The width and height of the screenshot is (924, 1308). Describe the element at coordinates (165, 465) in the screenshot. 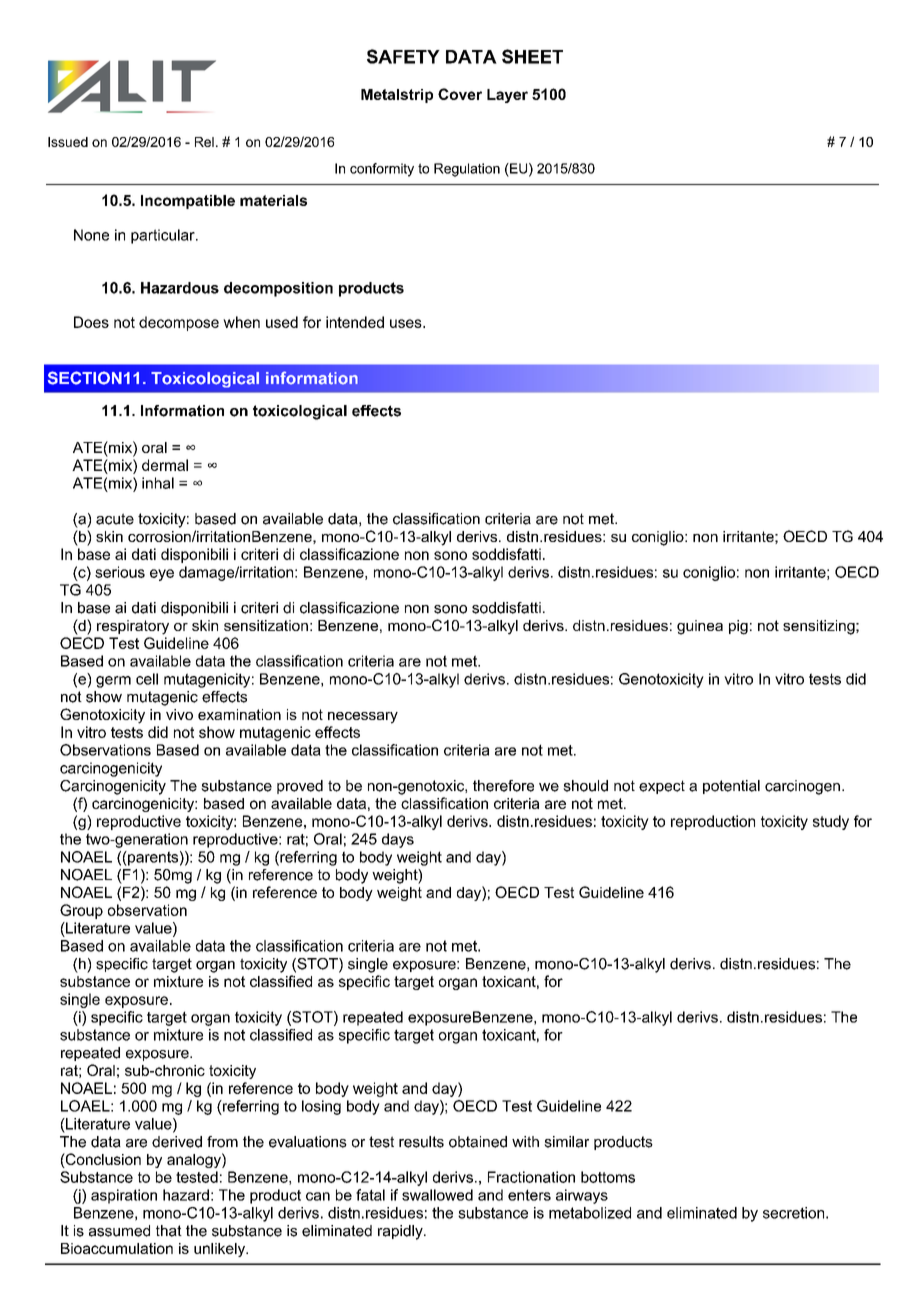

I see `dermal` at that location.
